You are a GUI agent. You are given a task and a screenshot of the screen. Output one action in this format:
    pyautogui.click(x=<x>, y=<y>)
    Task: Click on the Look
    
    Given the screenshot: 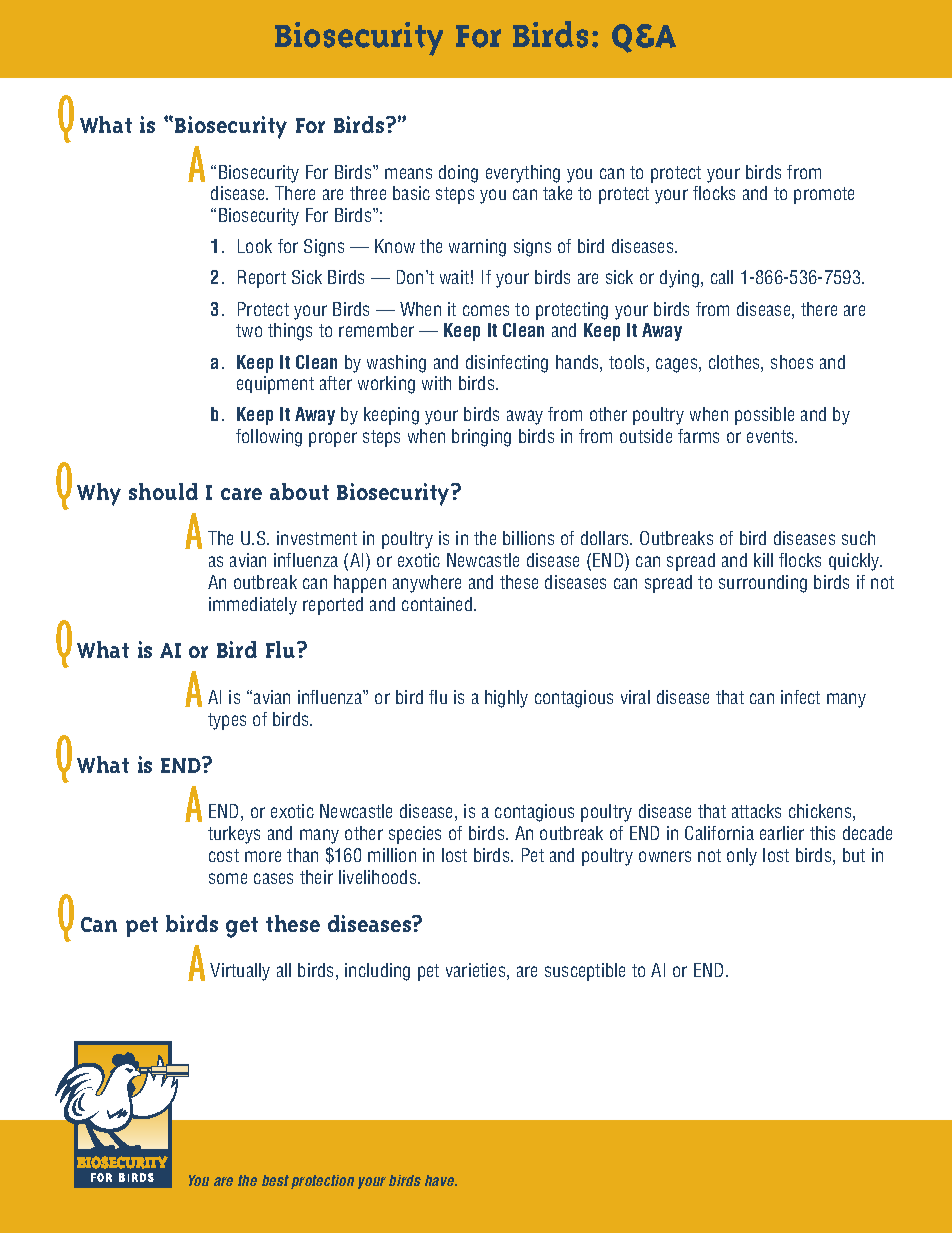 What is the action you would take?
    pyautogui.click(x=255, y=246)
